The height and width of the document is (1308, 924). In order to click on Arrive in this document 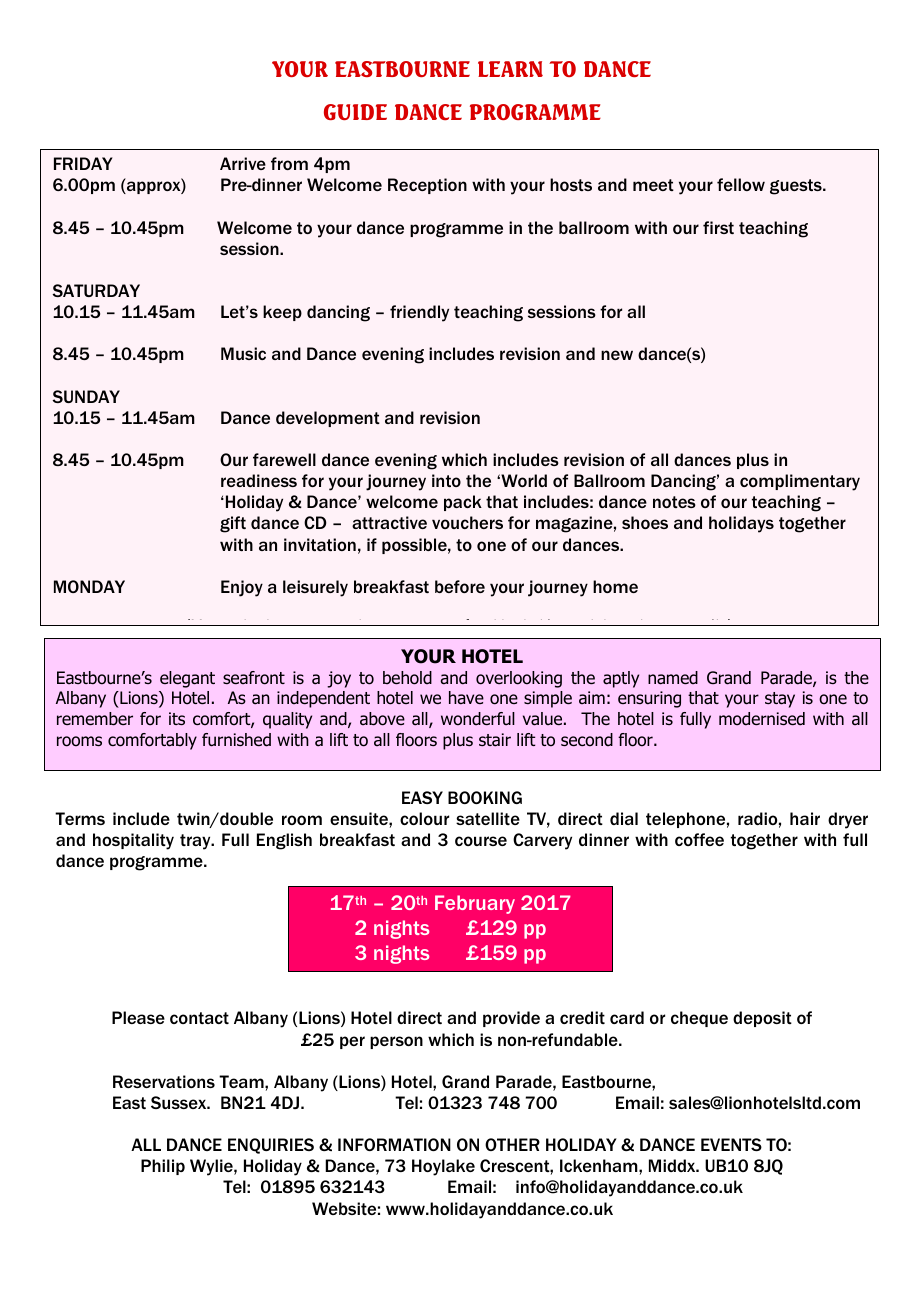, I will do `click(243, 163)`.
